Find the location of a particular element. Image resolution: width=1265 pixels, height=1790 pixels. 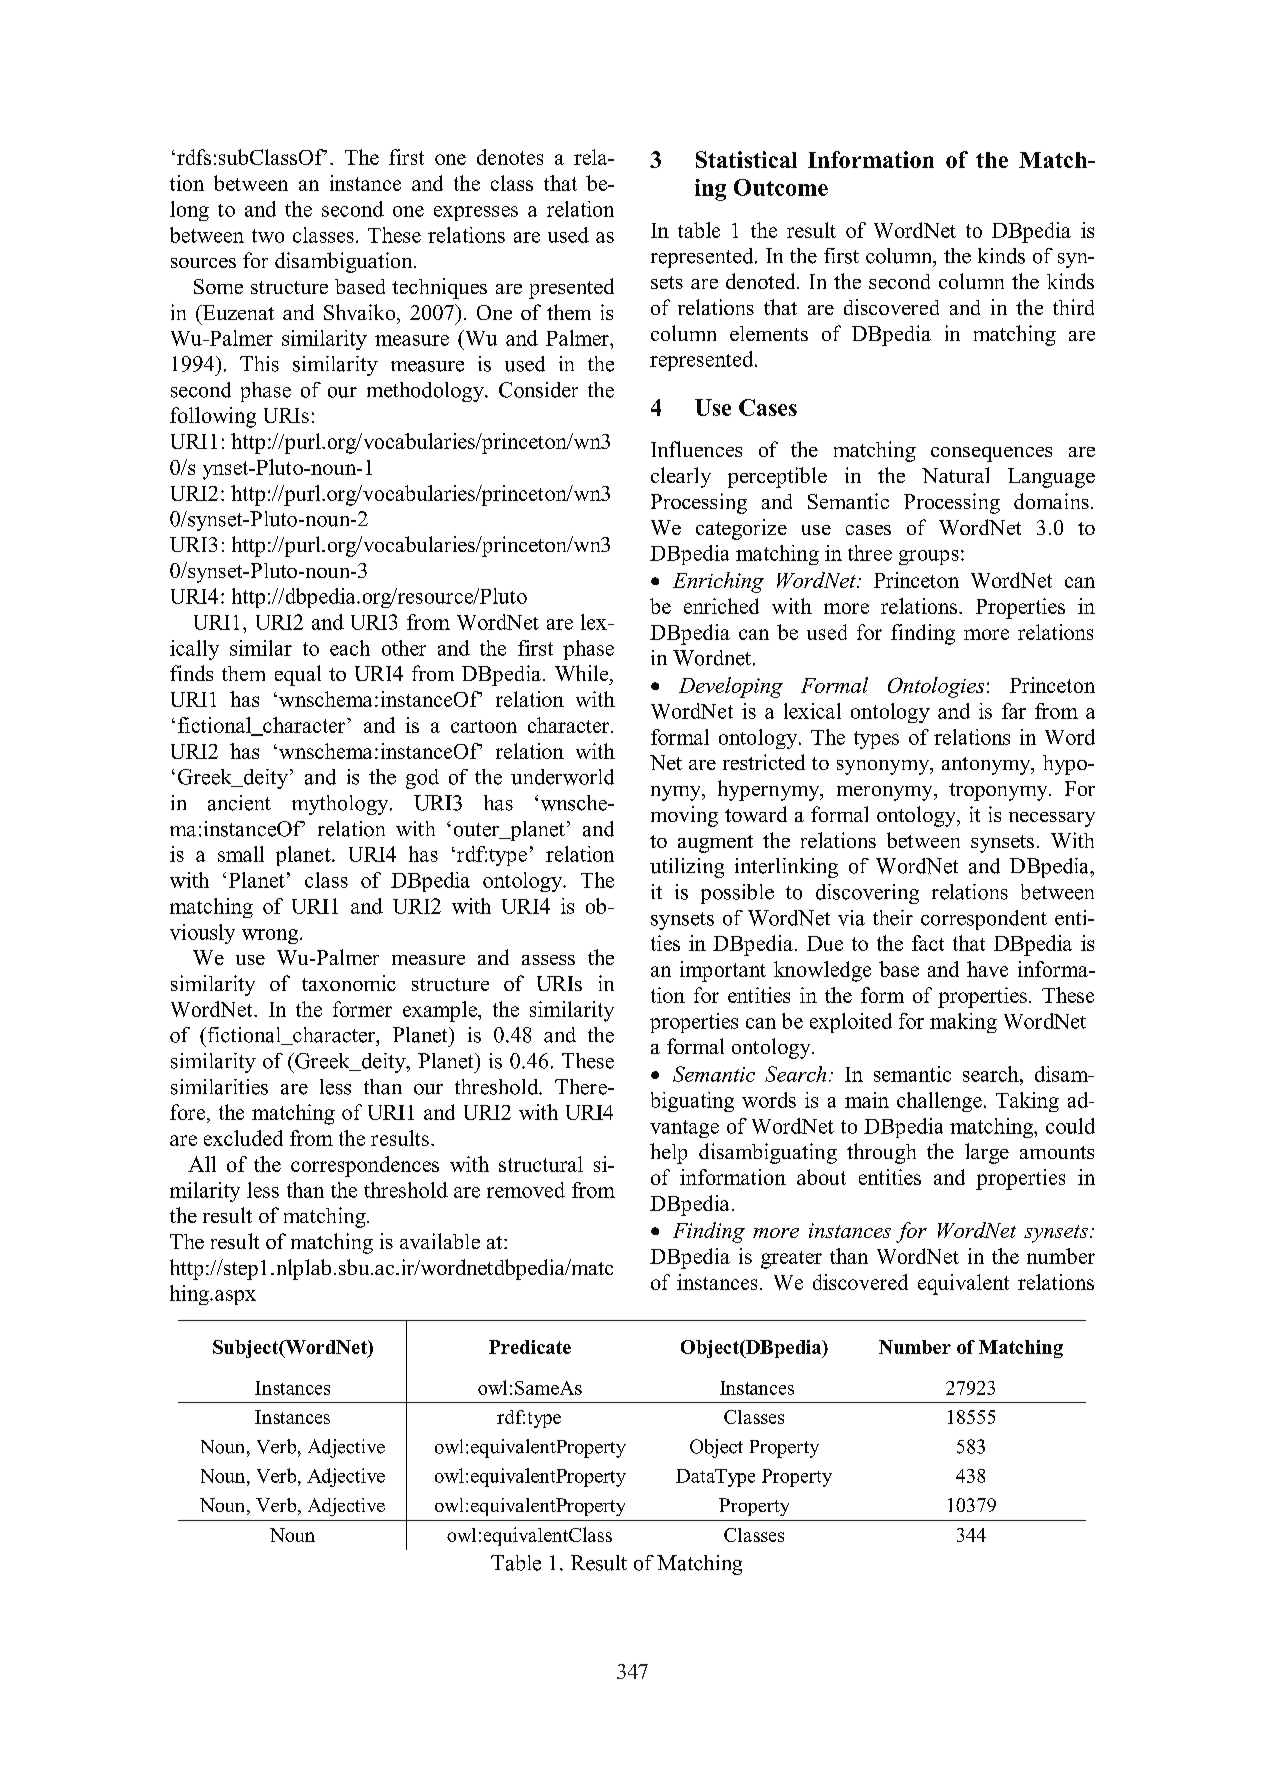

greater is located at coordinates (791, 1260).
